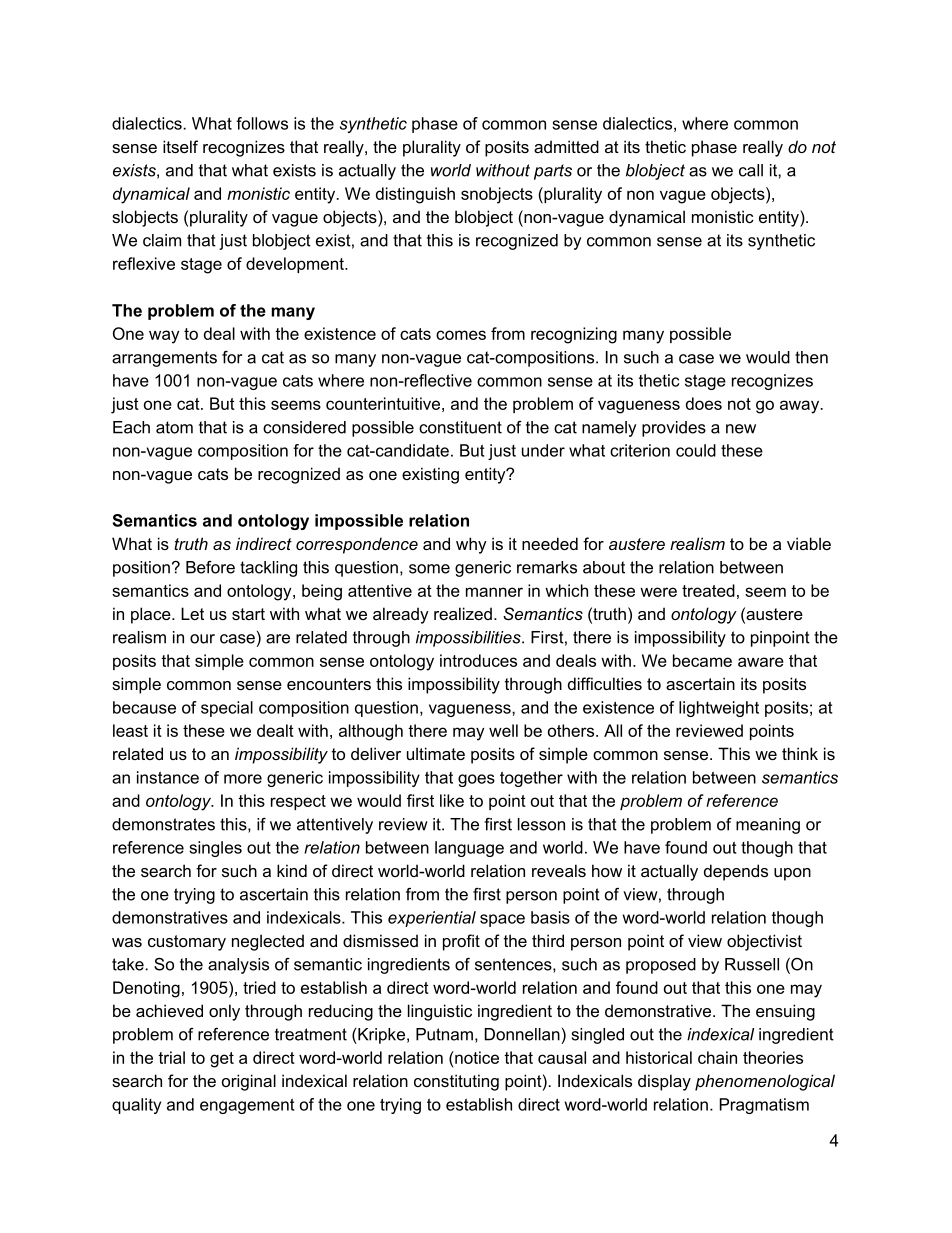 This screenshot has width=952, height=1233. What do you see at coordinates (463, 613) in the screenshot?
I see `realized` at bounding box center [463, 613].
